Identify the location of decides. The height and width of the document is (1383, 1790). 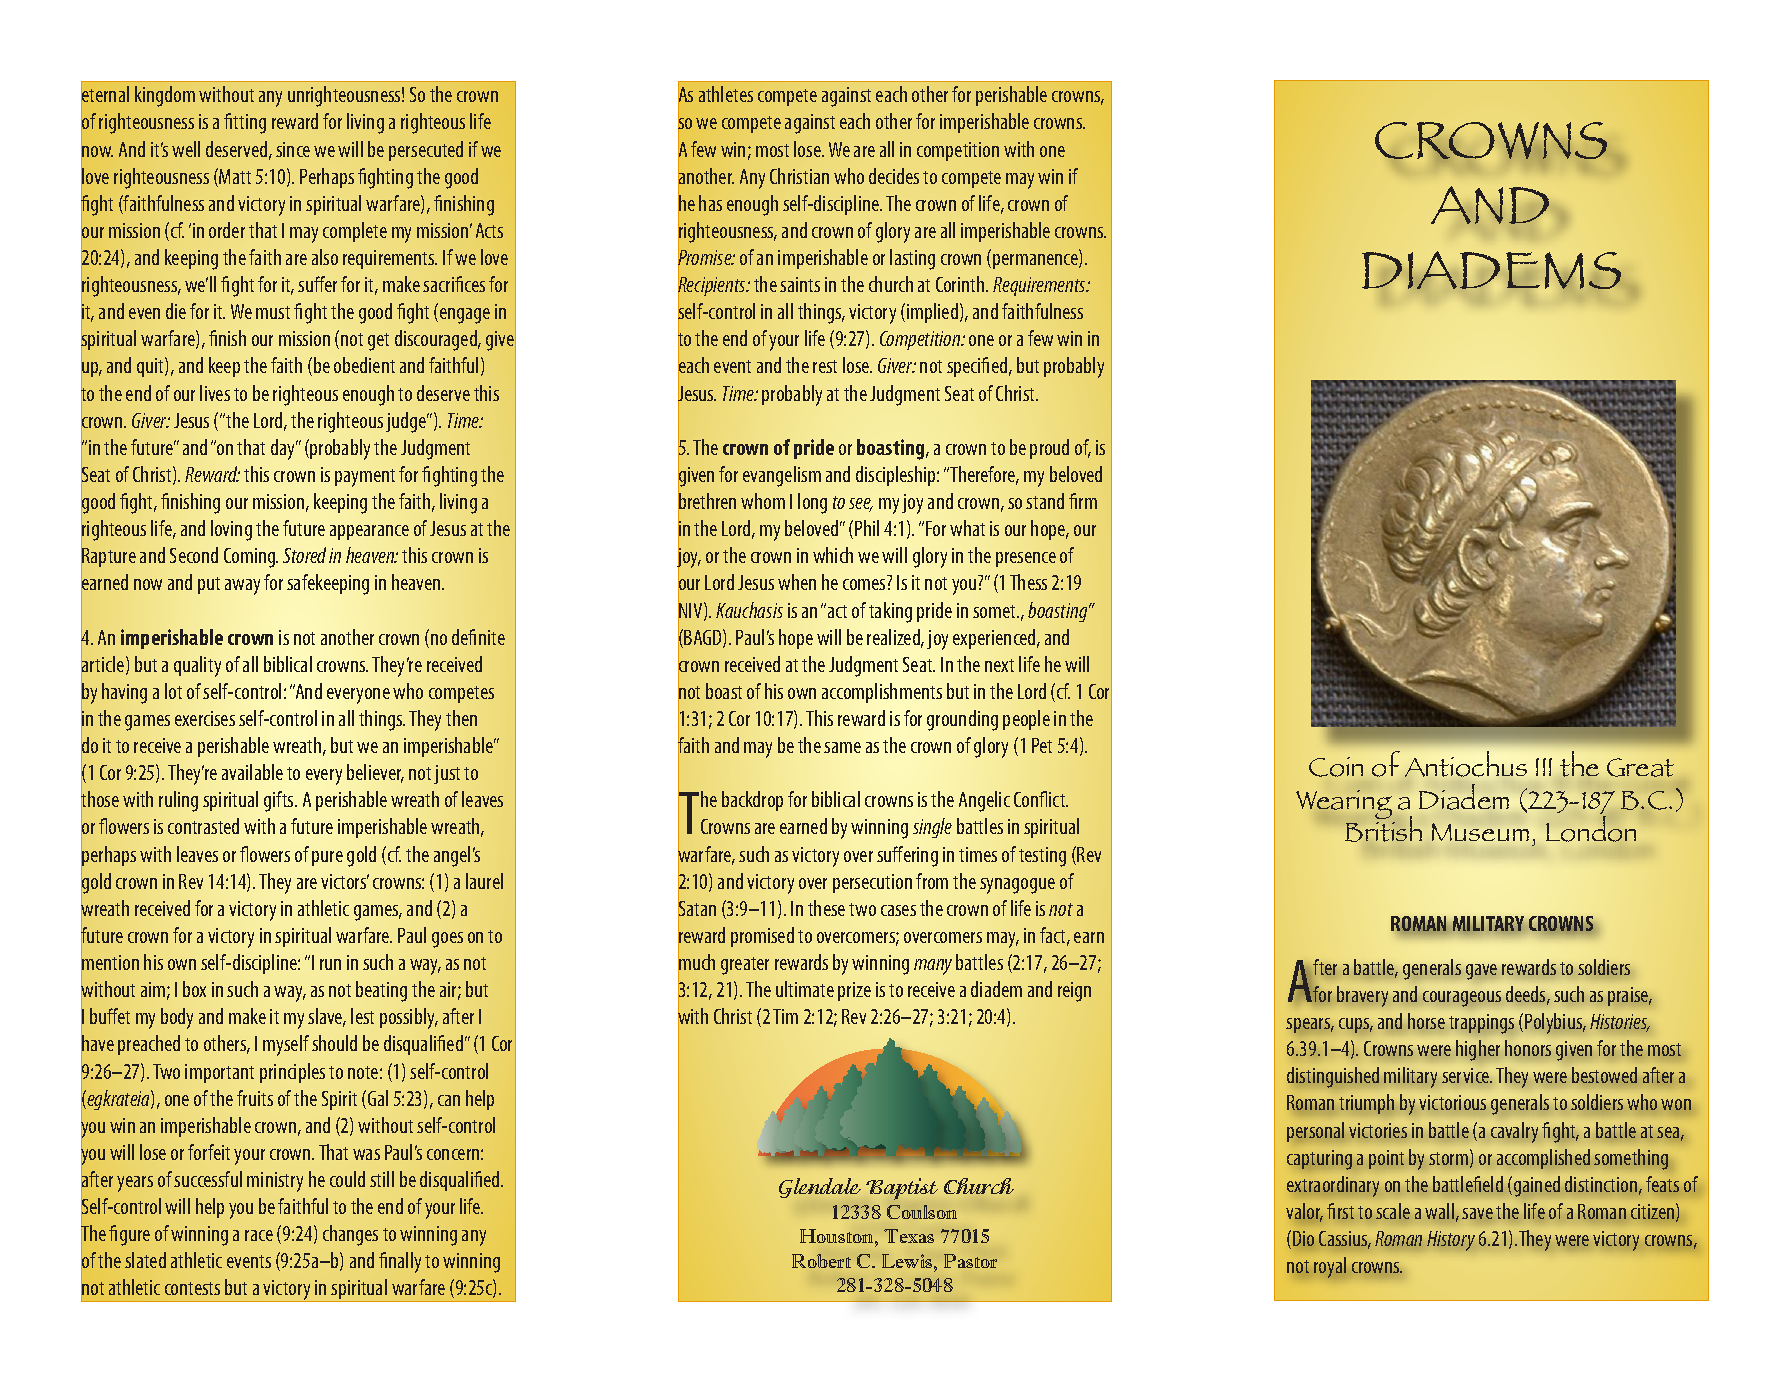
(894, 176).
